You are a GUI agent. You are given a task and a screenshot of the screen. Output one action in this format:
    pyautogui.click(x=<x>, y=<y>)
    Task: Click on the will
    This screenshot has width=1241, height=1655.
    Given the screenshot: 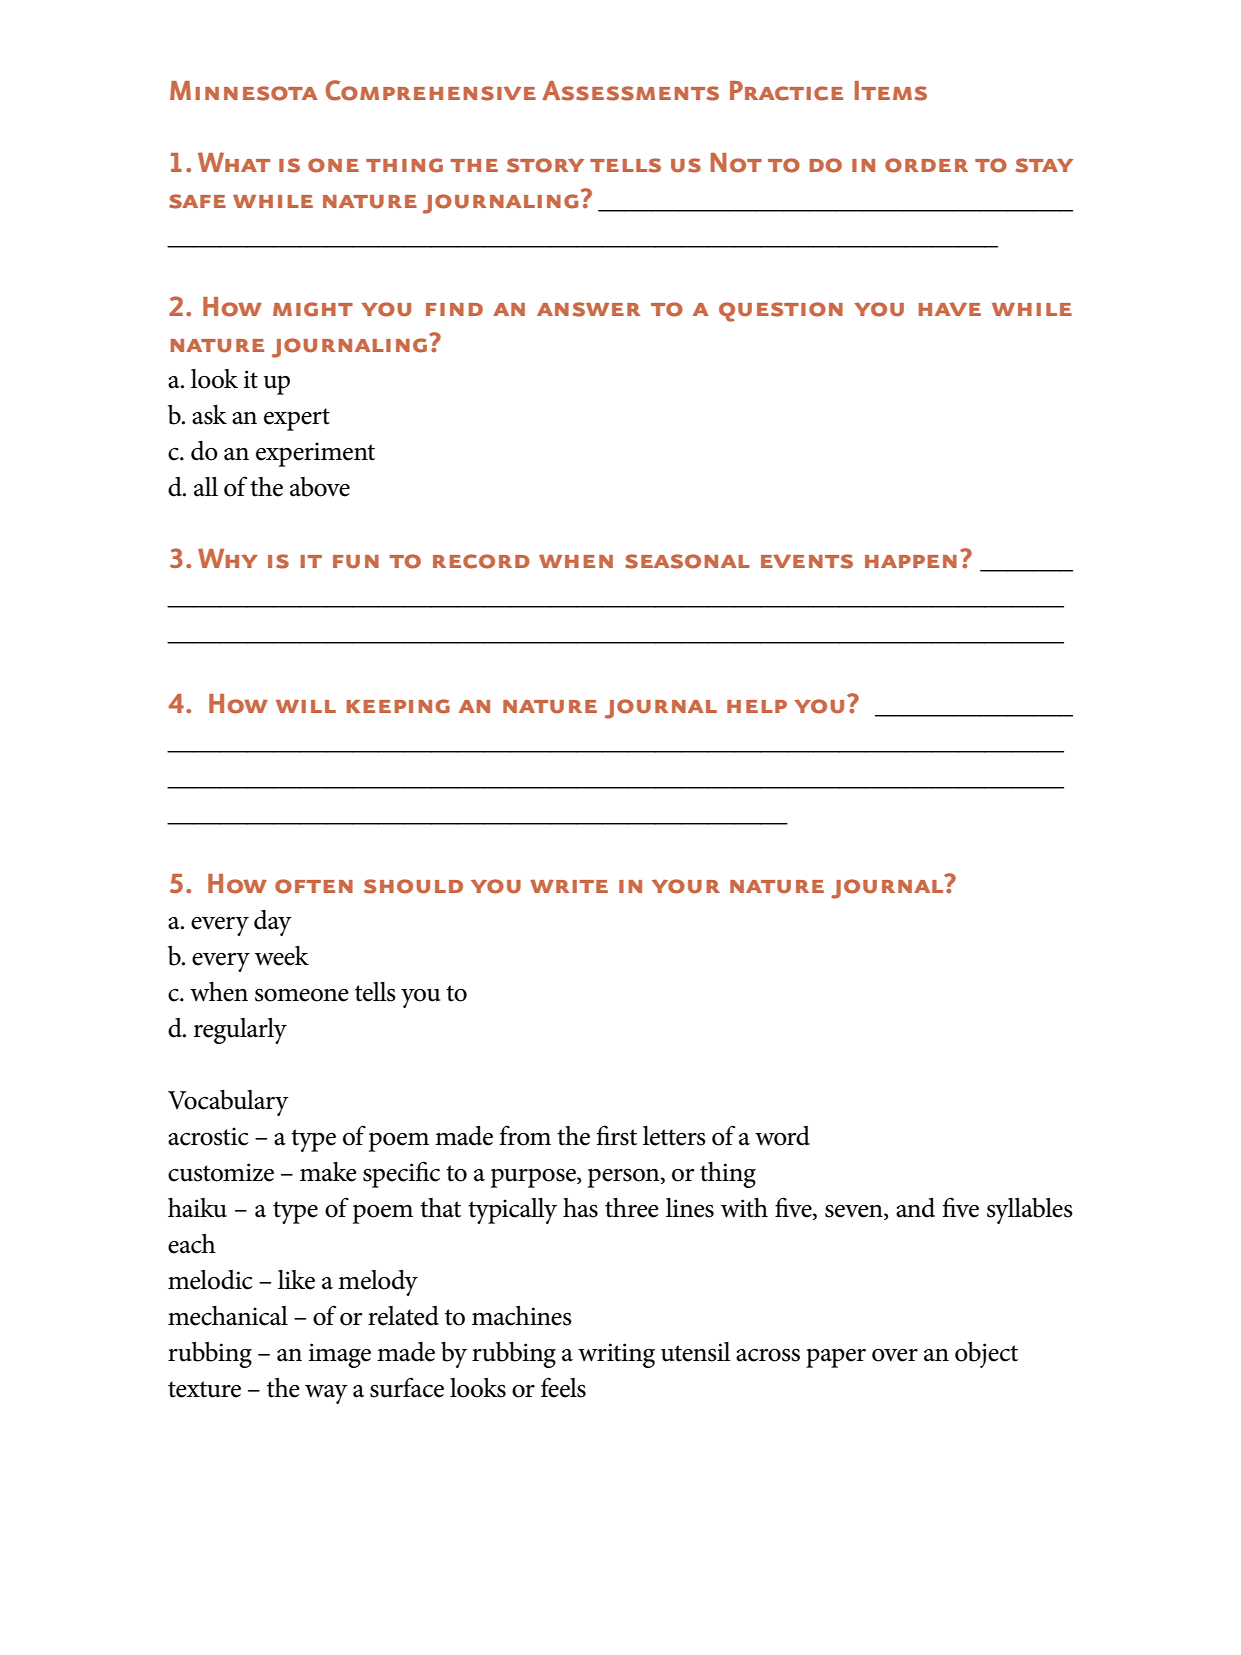 What is the action you would take?
    pyautogui.click(x=306, y=706)
